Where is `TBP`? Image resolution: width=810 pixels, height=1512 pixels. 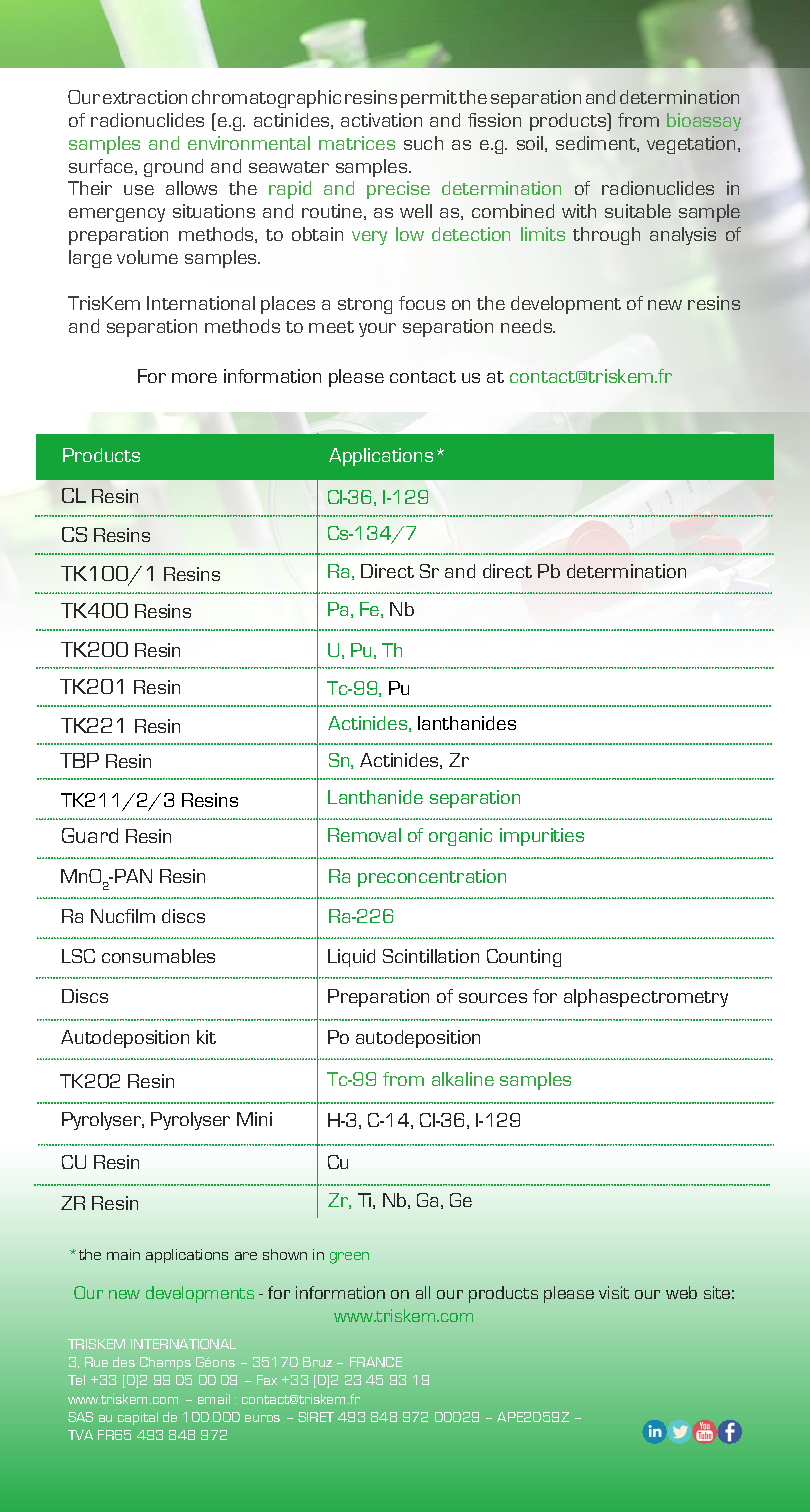
TBP is located at coordinates (79, 760).
